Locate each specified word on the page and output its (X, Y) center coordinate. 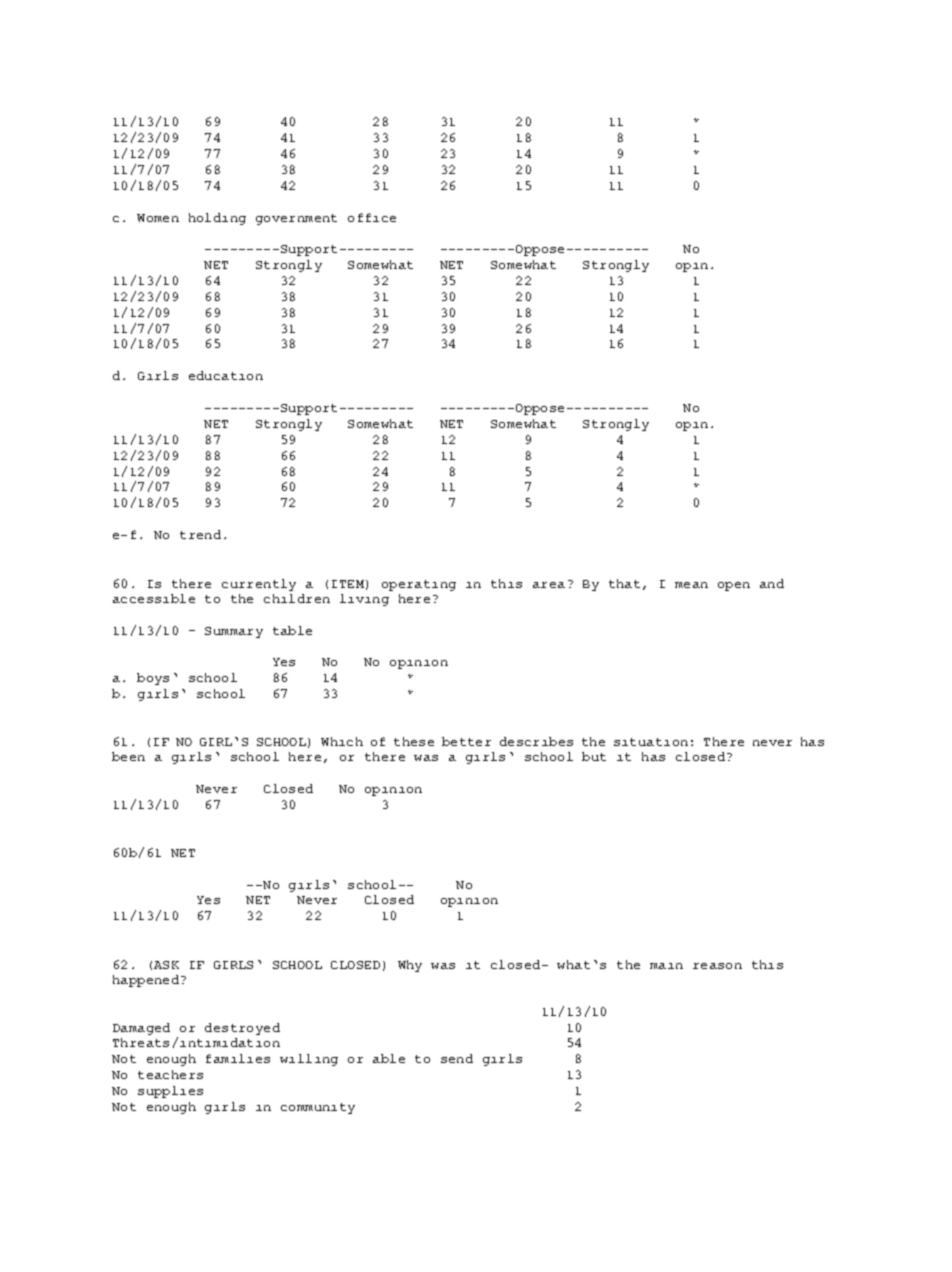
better (466, 741)
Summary (234, 632)
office (372, 217)
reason (717, 966)
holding (217, 219)
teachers (170, 1074)
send (457, 1058)
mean (691, 585)
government (296, 219)
